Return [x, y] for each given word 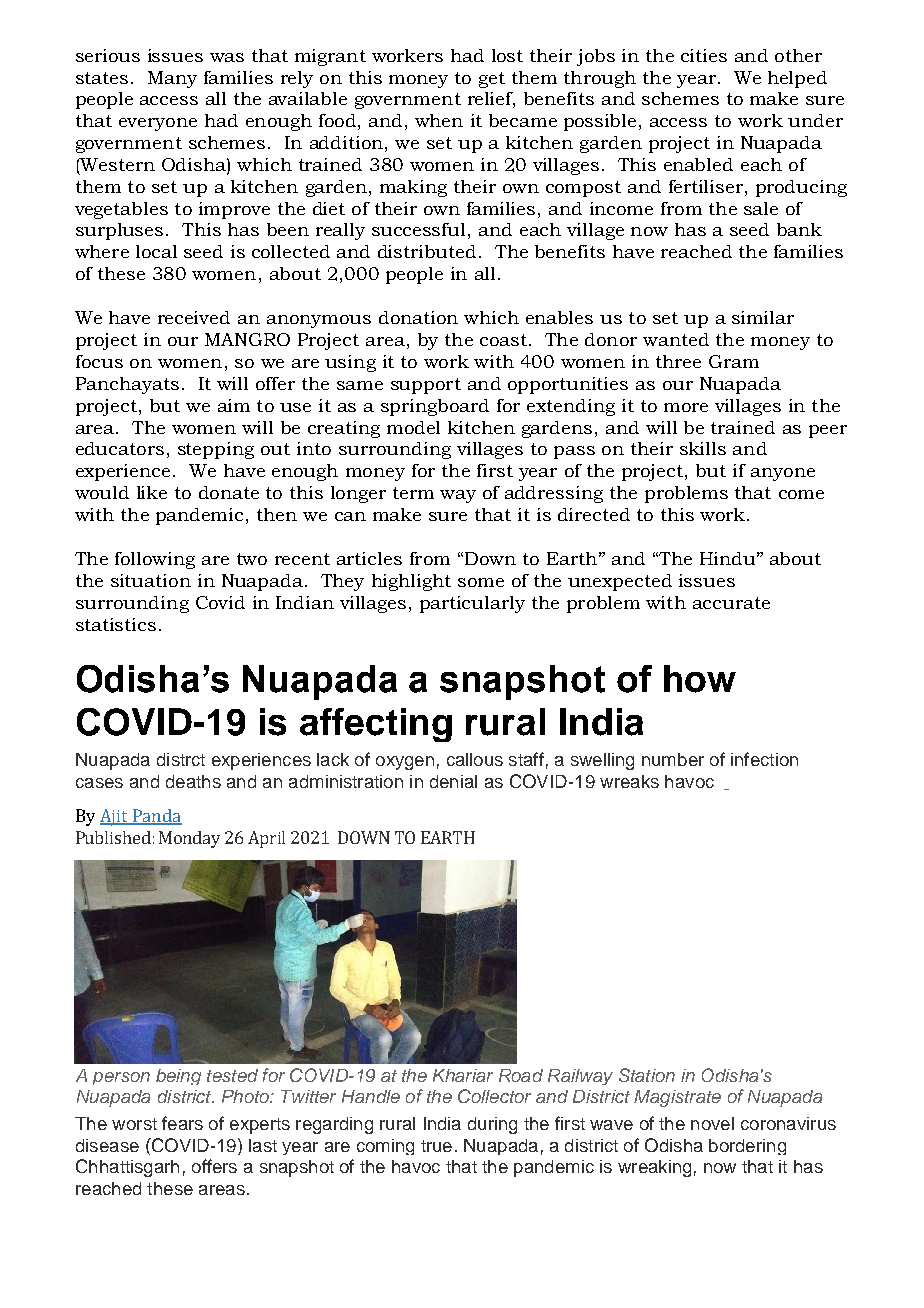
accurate [731, 603]
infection [764, 759]
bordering [747, 1147]
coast [503, 340]
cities [704, 55]
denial [453, 781]
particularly [472, 604]
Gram [734, 361]
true [436, 1146]
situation [151, 580]
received [194, 317]
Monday [189, 839]
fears [182, 1123]
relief [491, 100]
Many [172, 79]
